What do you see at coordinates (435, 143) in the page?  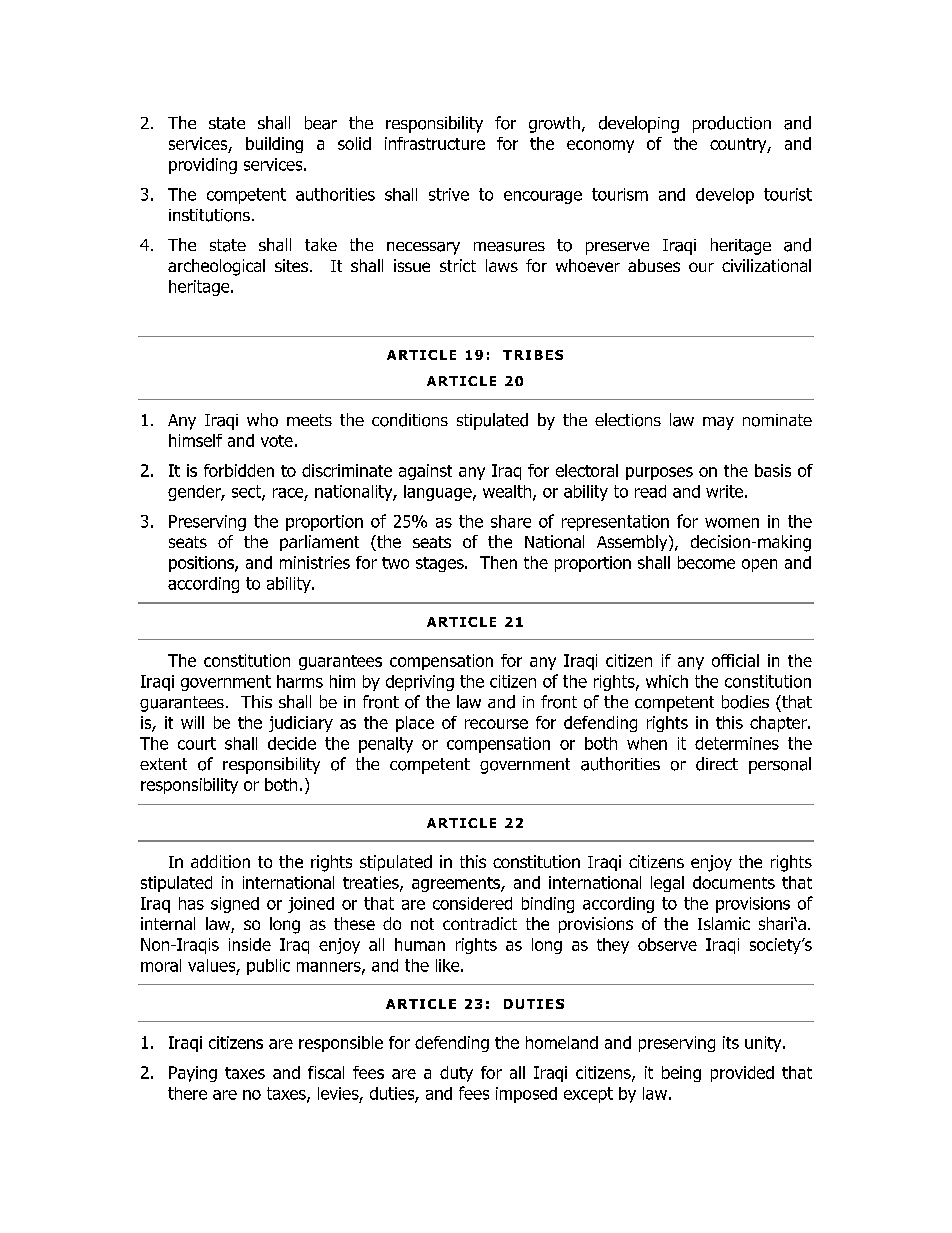 I see `infrastructure` at bounding box center [435, 143].
